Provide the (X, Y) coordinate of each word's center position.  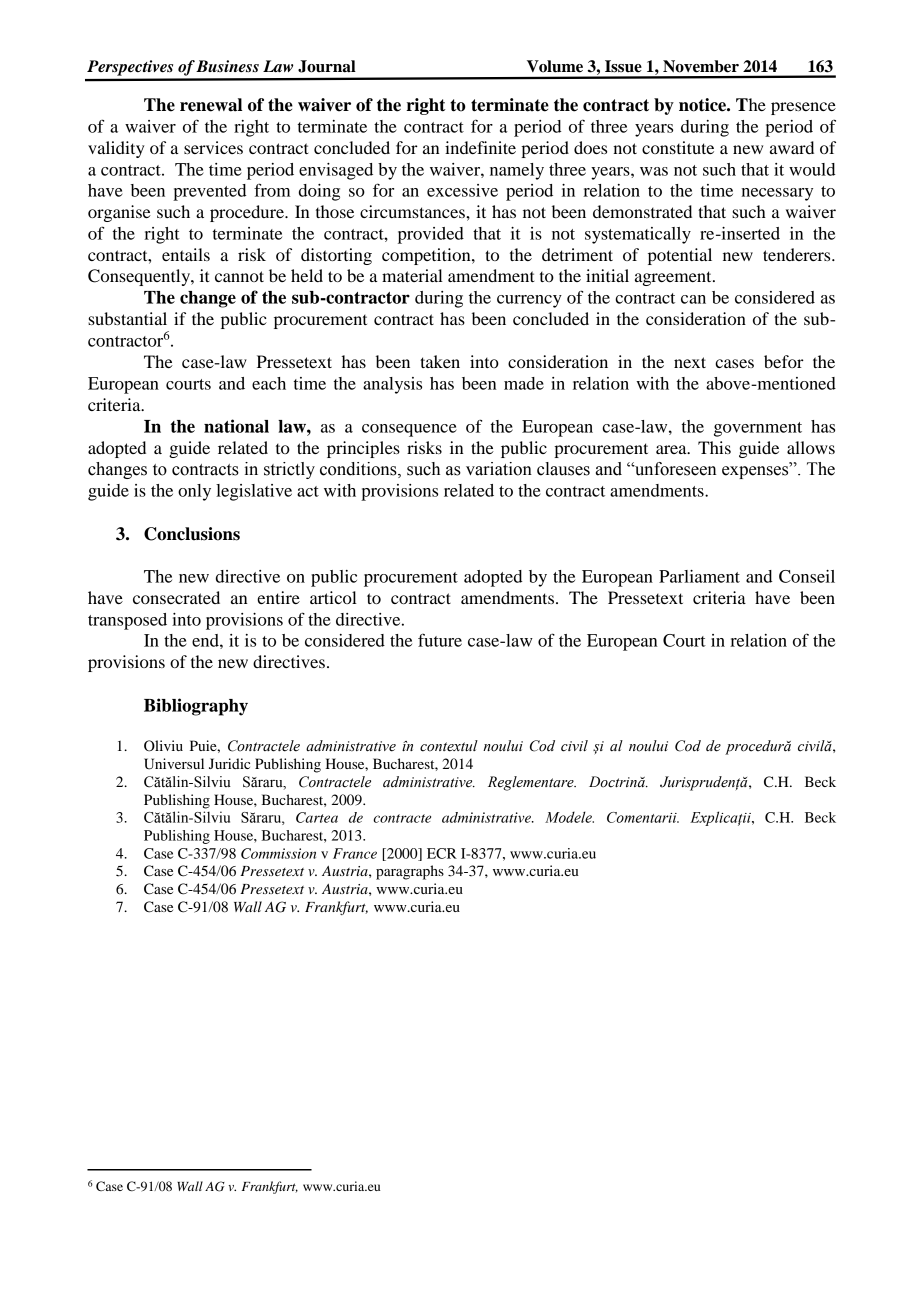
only (194, 492)
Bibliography (196, 707)
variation (499, 469)
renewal (211, 105)
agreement (674, 278)
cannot (239, 276)
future (440, 640)
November (701, 66)
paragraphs (410, 872)
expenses (756, 472)
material (412, 275)
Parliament (699, 576)
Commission (278, 853)
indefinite (480, 147)
